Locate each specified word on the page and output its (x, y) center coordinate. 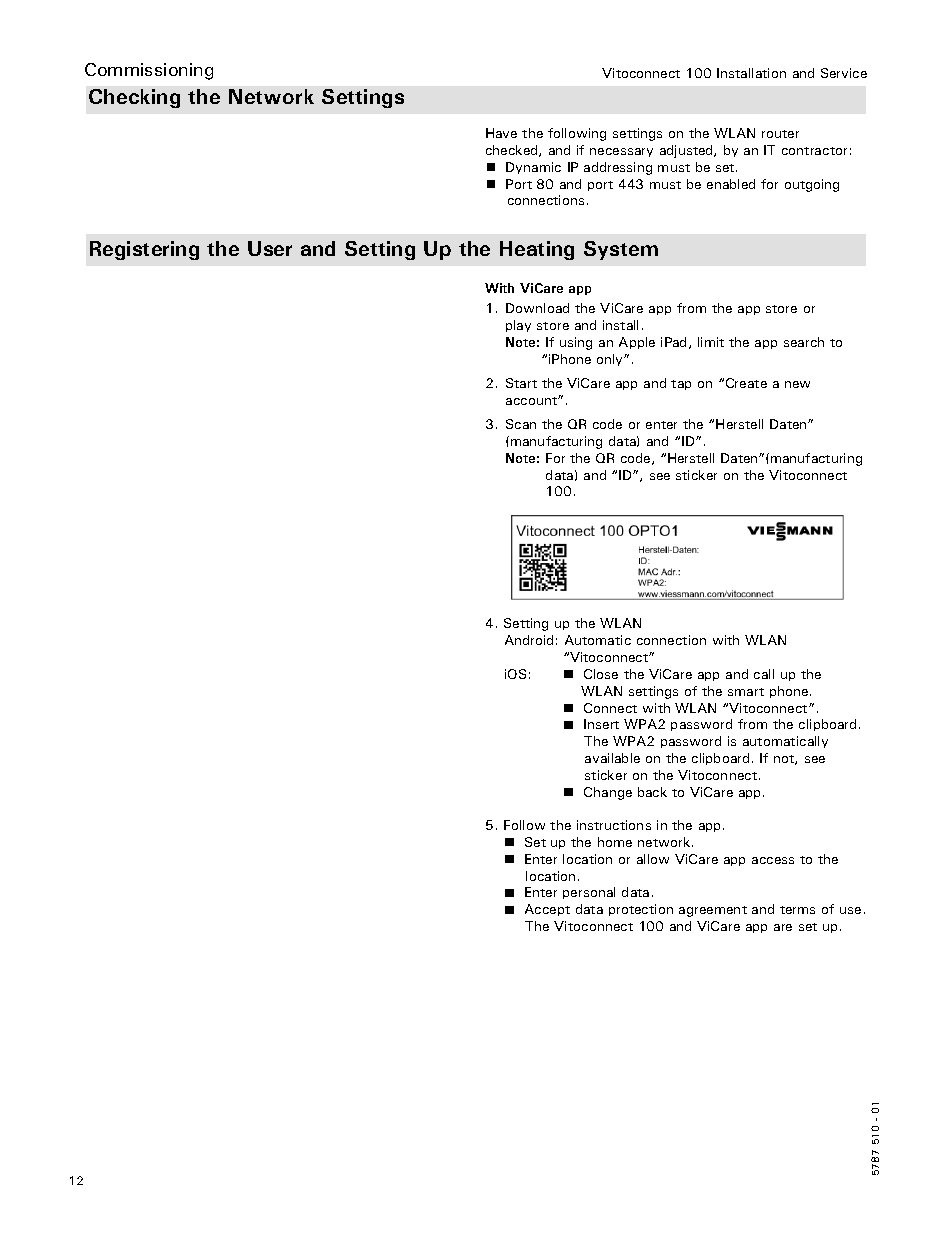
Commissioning (149, 71)
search (804, 342)
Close (601, 674)
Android (529, 640)
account (532, 401)
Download (537, 308)
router (780, 134)
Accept (547, 910)
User (270, 248)
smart (746, 692)
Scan (521, 424)
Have (501, 133)
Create (746, 383)
